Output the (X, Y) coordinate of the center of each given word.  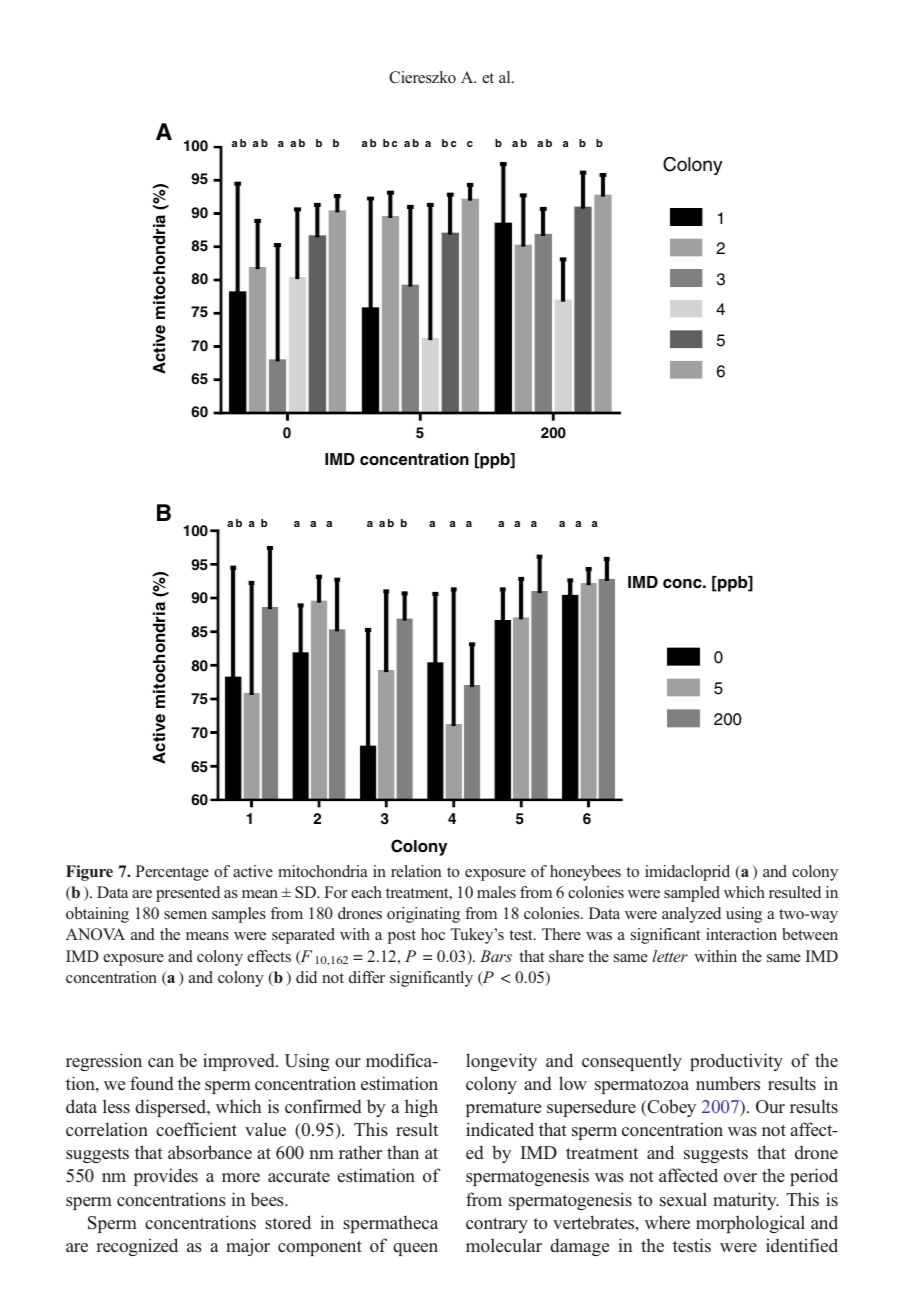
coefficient (196, 1129)
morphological (750, 1224)
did (306, 977)
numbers (728, 1083)
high (421, 1108)
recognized (137, 1247)
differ (367, 977)
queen (415, 1249)
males (496, 892)
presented (188, 894)
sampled (692, 894)
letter (670, 956)
